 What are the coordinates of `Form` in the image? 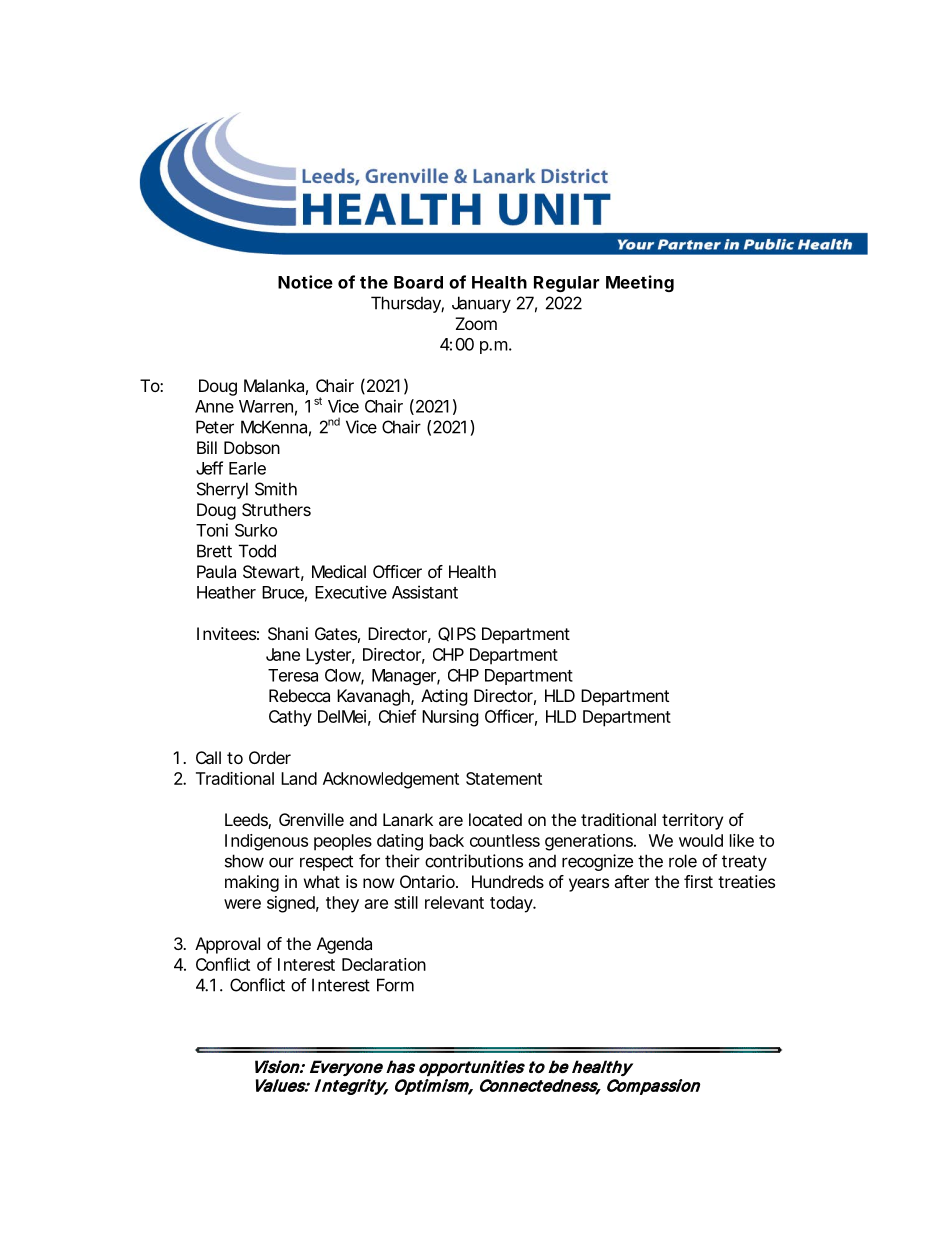 It's located at (395, 985).
